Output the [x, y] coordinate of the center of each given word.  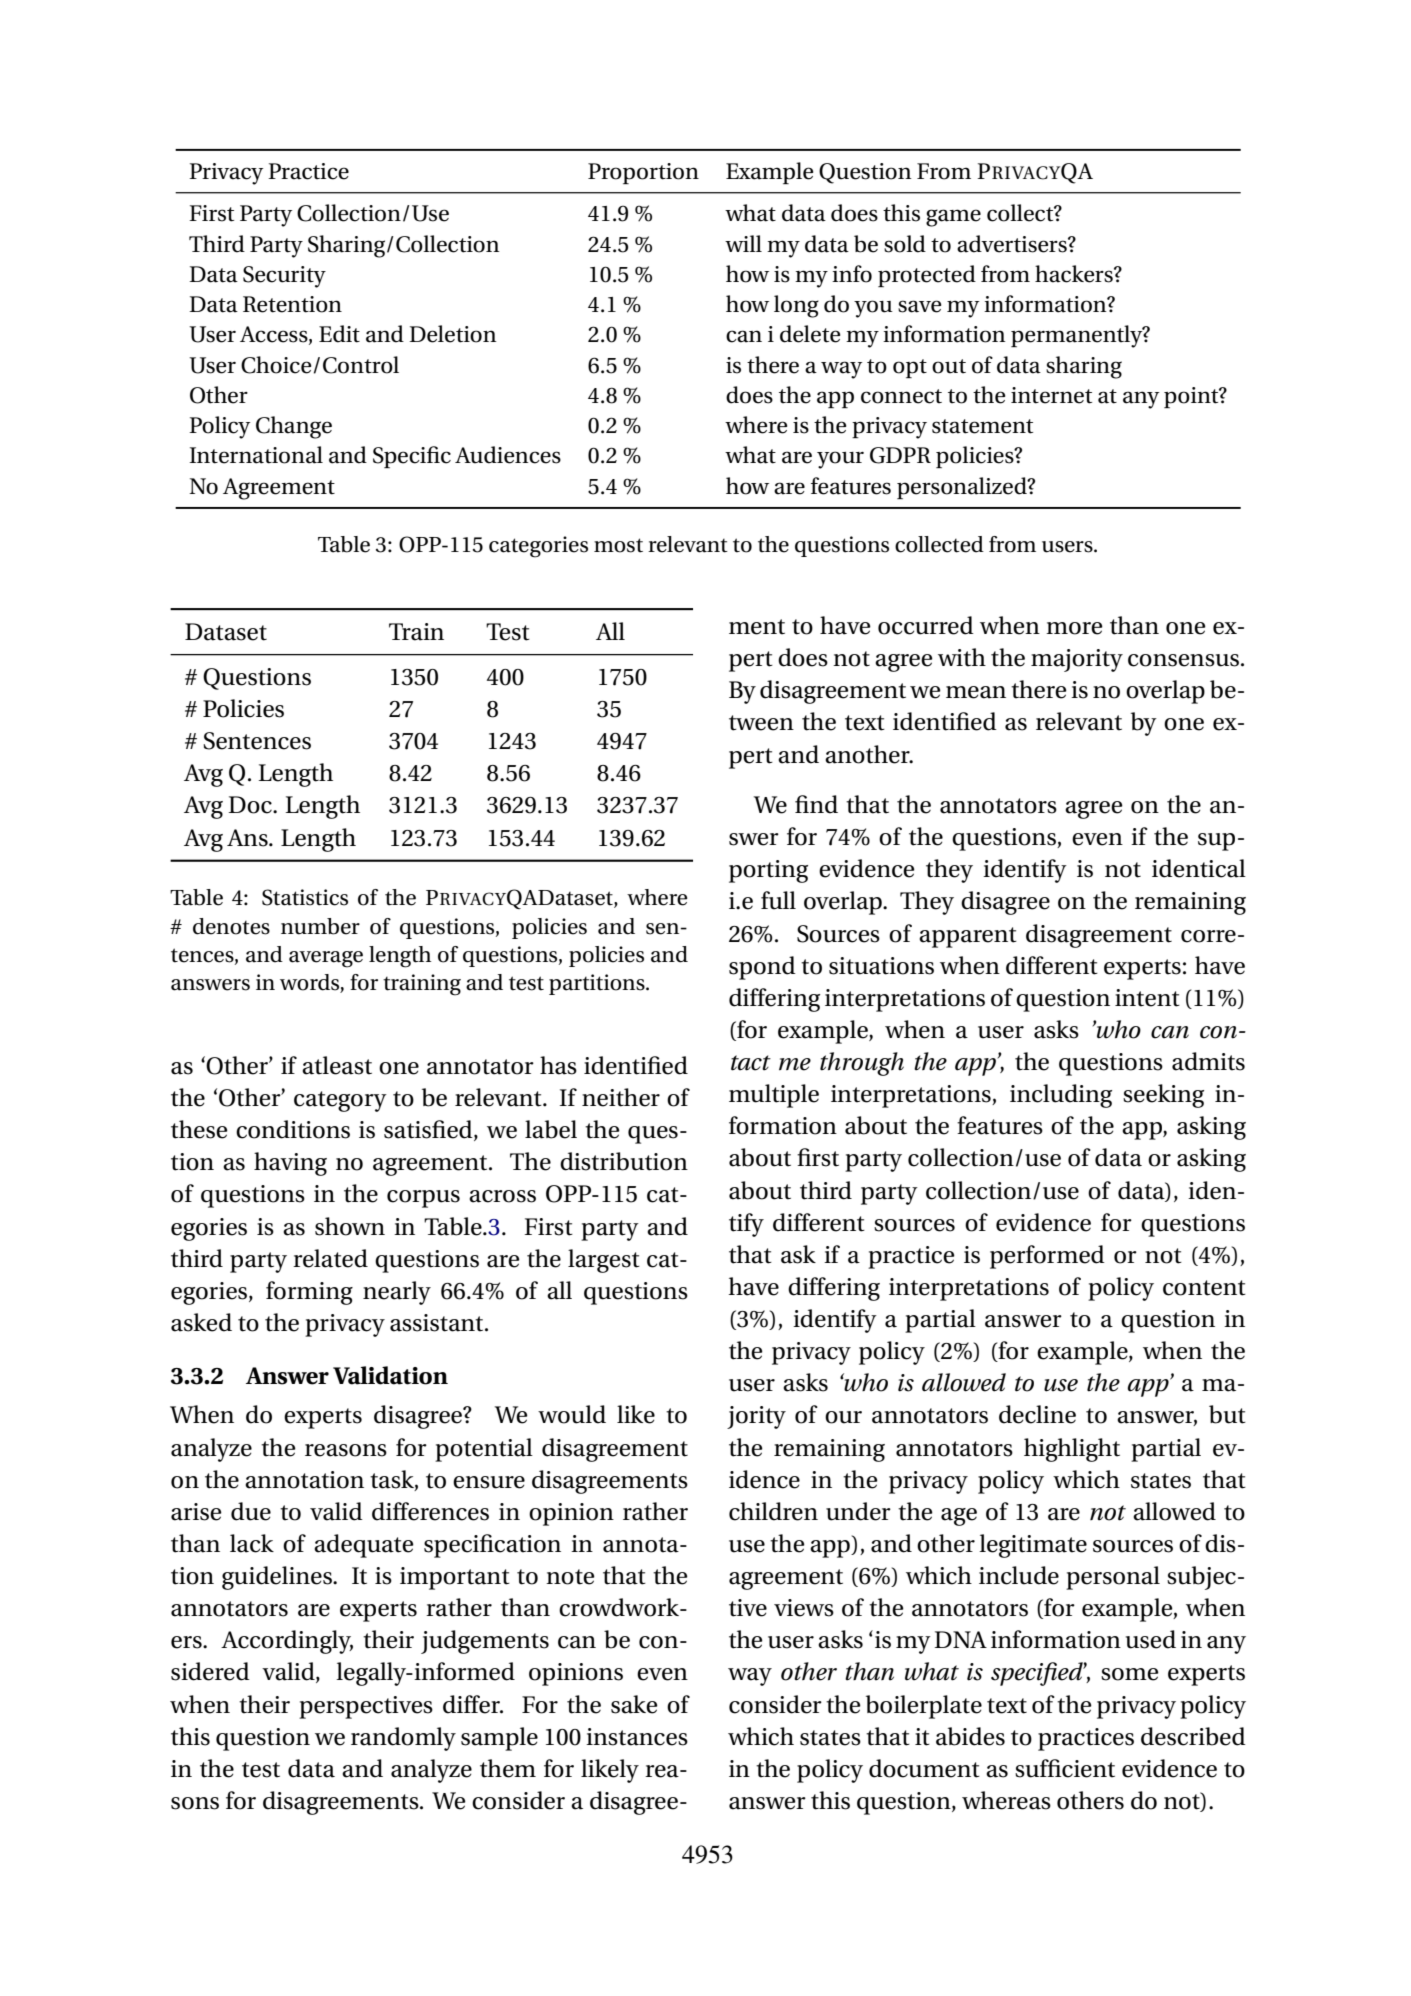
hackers [1075, 274]
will [743, 243]
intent [1147, 998]
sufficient [1065, 1768]
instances [637, 1737]
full [778, 900]
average [326, 959]
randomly [403, 1739]
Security [284, 277]
